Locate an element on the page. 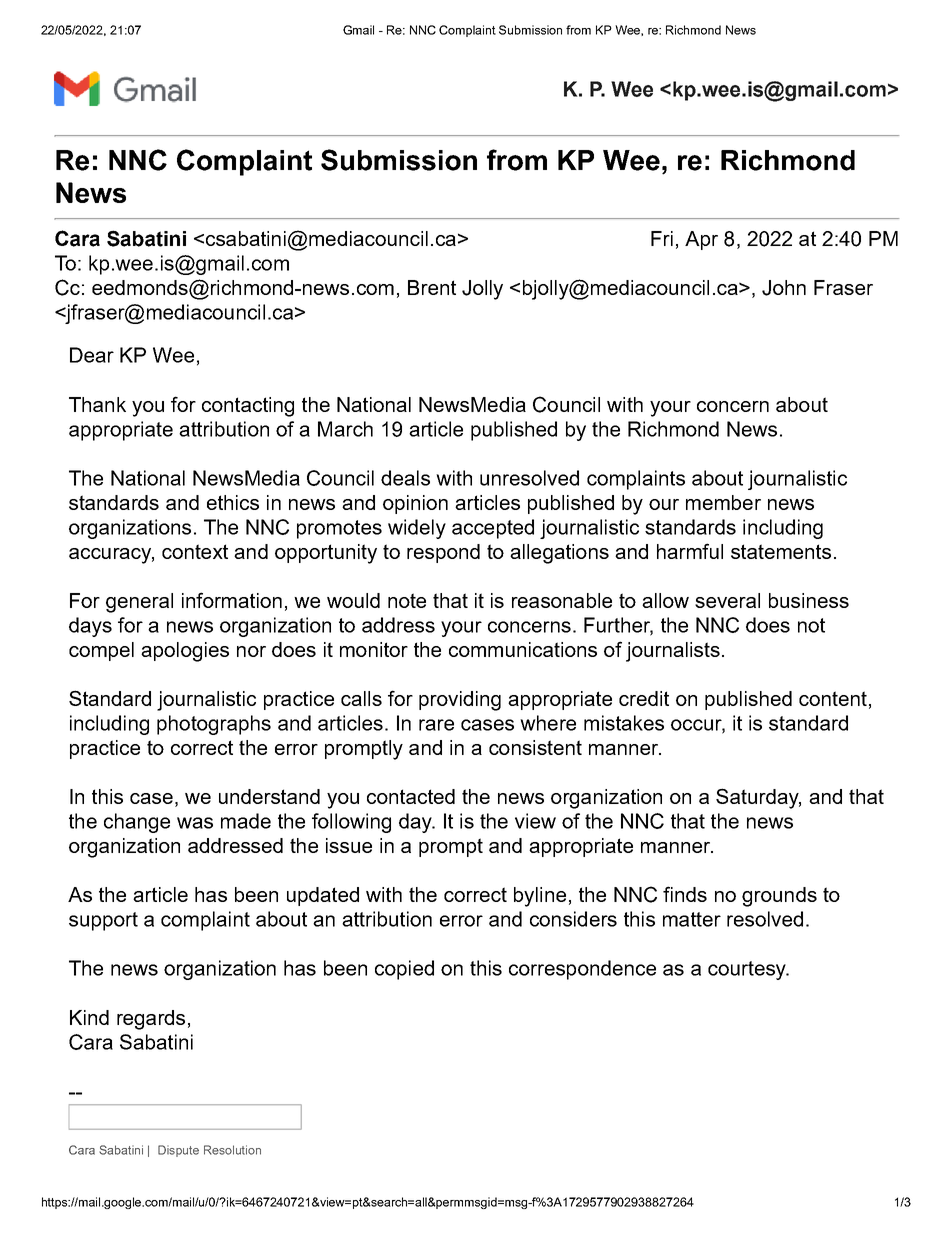  Brent is located at coordinates (432, 287).
